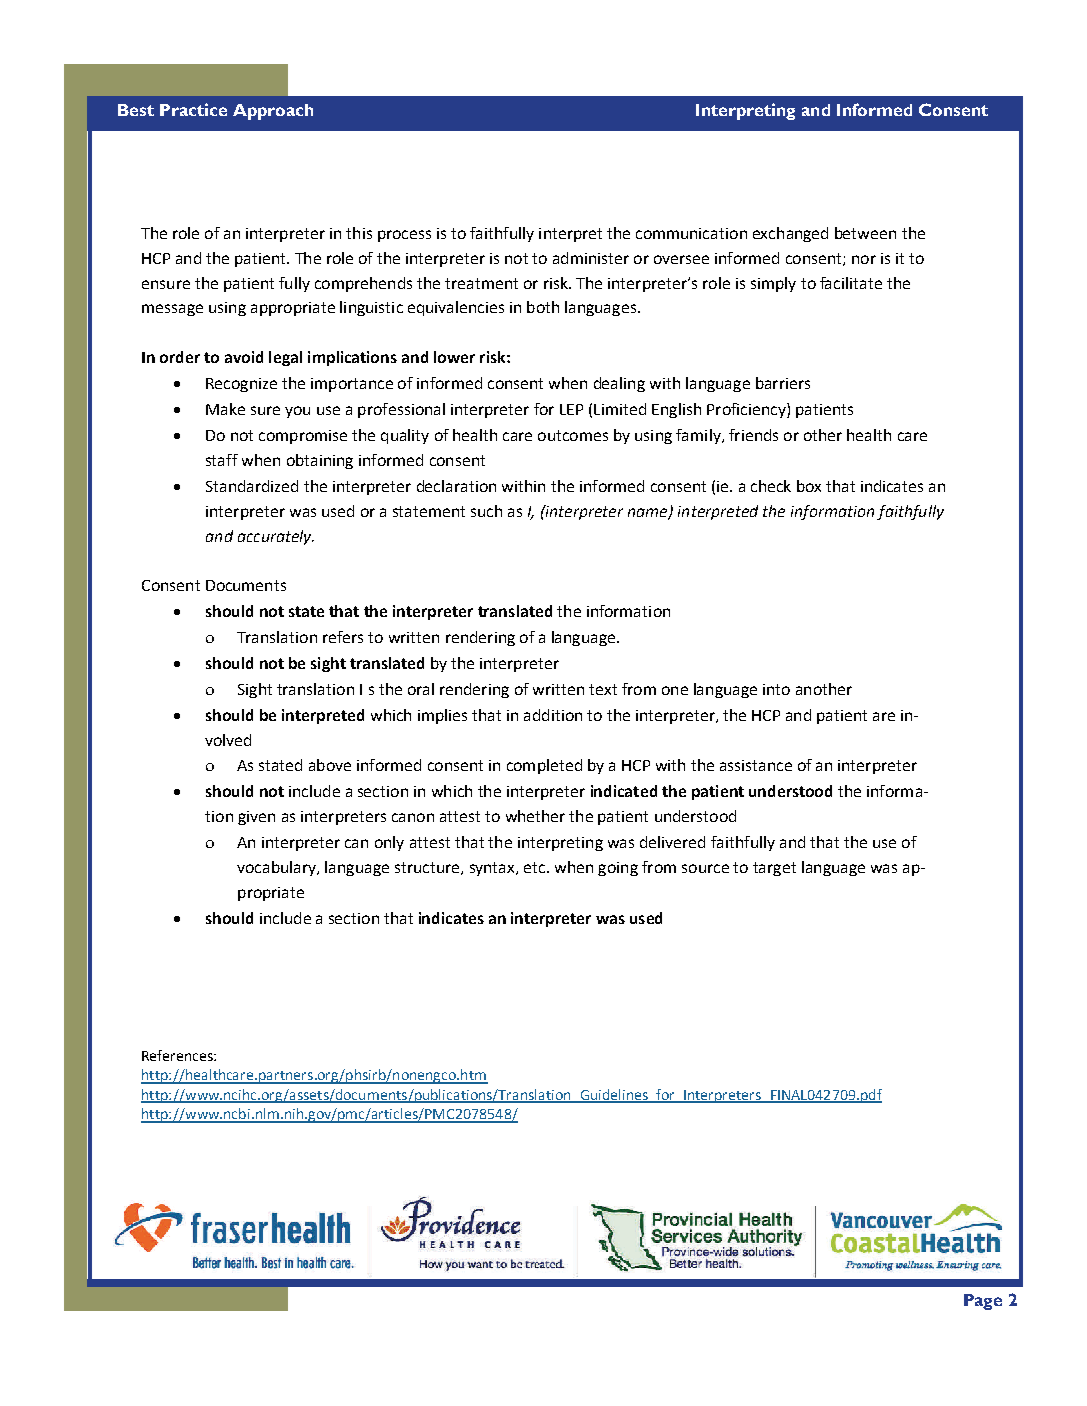  What do you see at coordinates (591, 258) in the screenshot?
I see `administer` at bounding box center [591, 258].
